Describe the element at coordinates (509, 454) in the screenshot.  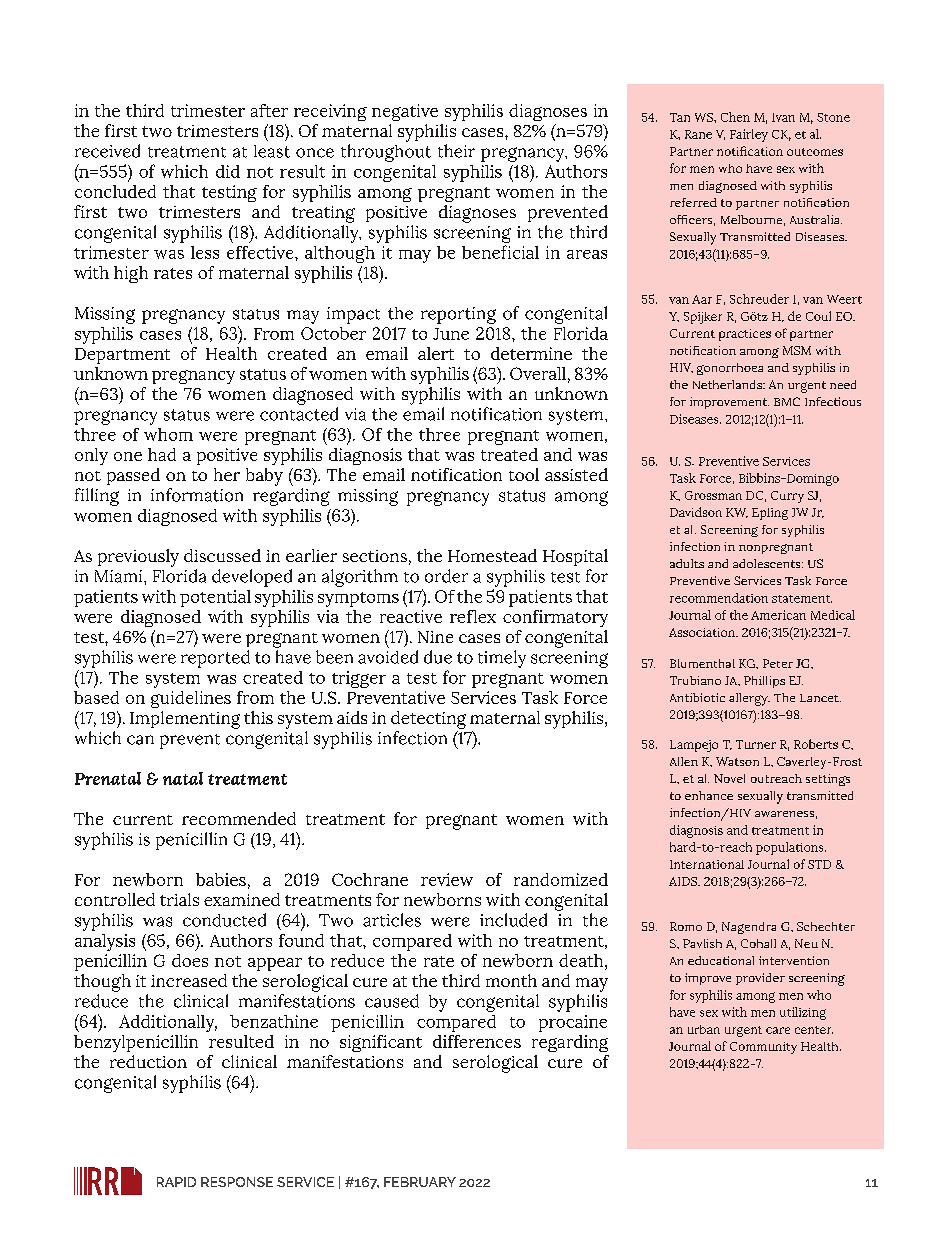
I see `treated` at that location.
